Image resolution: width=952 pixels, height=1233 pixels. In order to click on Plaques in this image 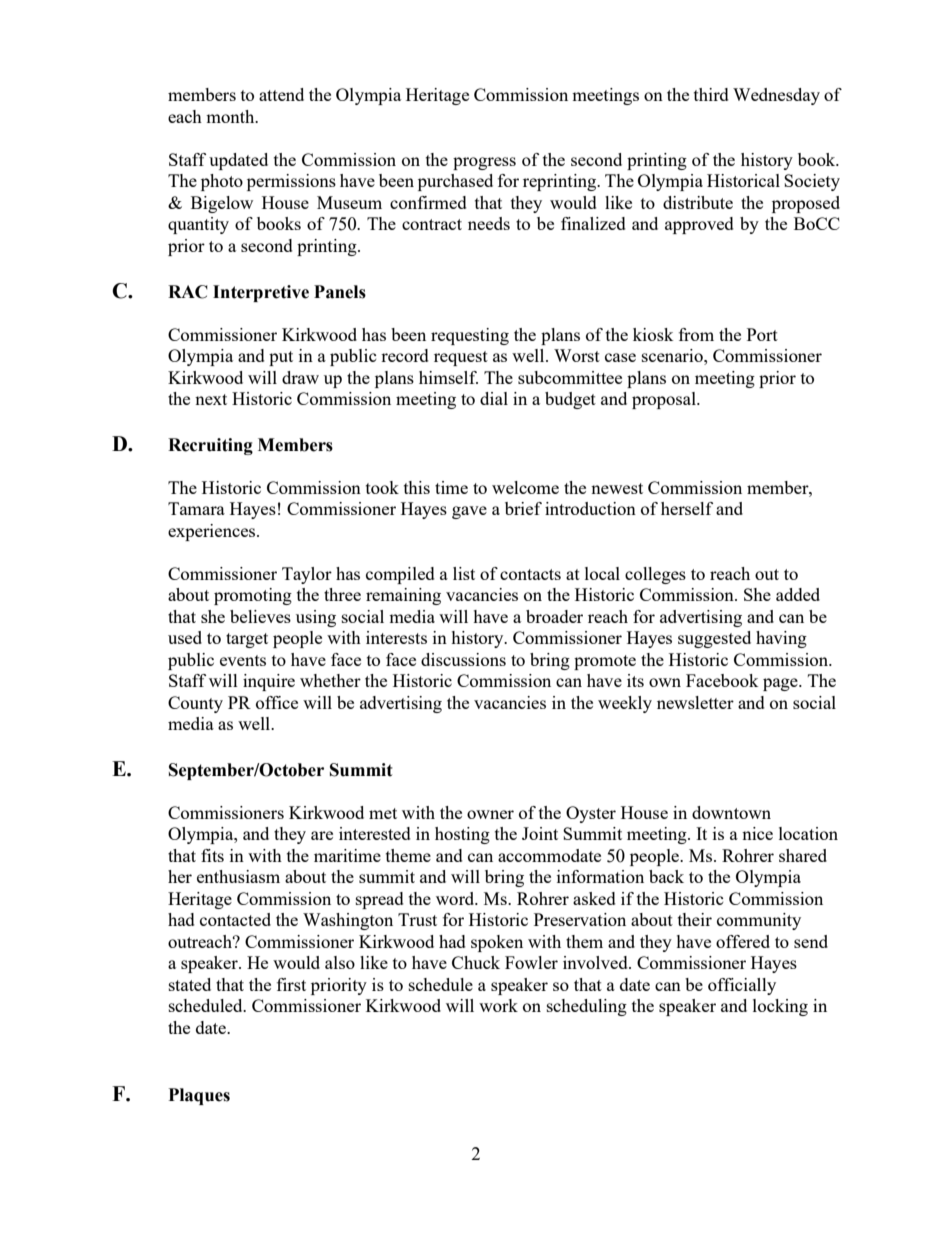, I will do `click(199, 1096)`.
